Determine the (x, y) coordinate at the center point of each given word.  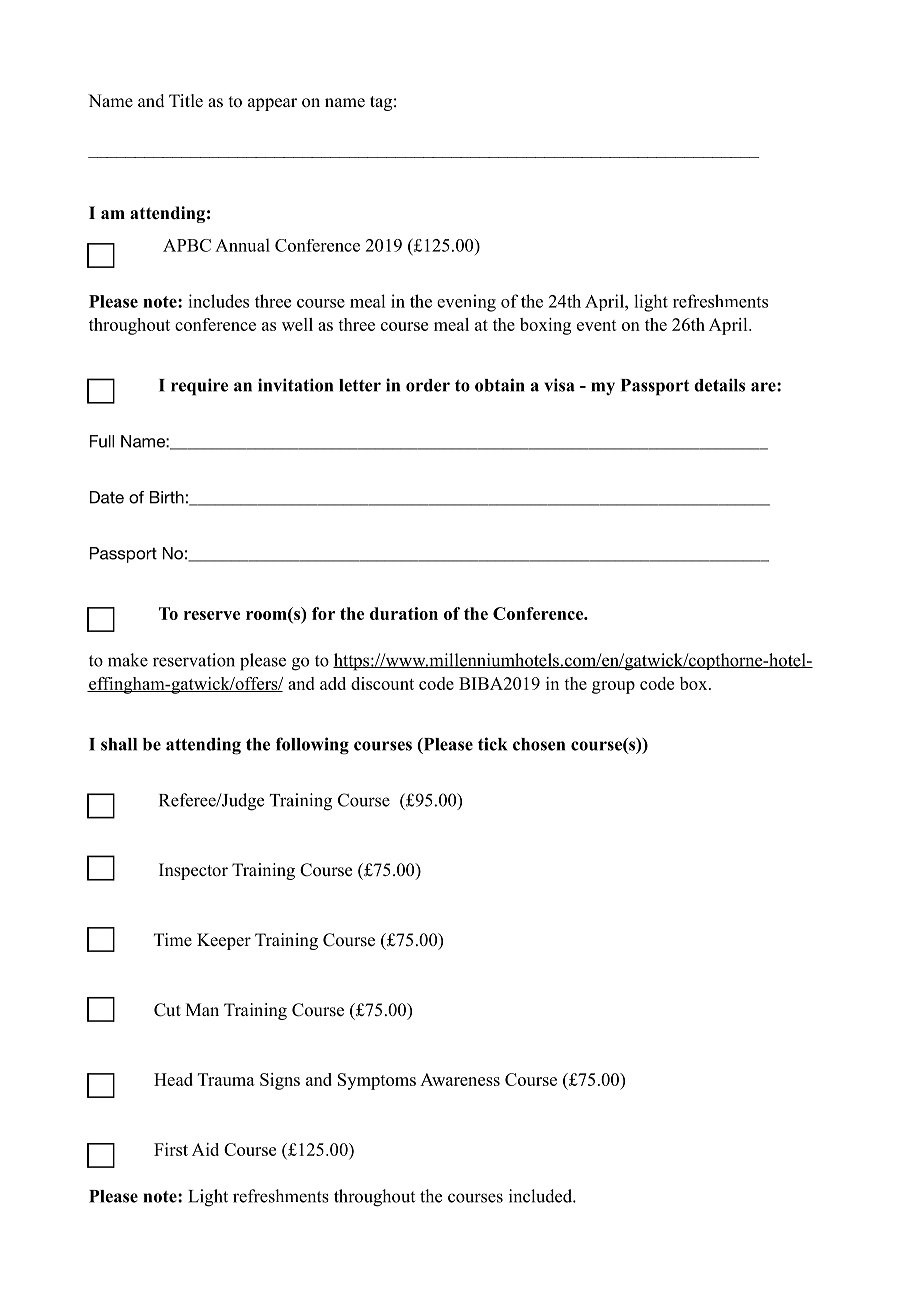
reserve (212, 615)
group (613, 687)
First (171, 1149)
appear (272, 104)
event (597, 325)
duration (404, 613)
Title (186, 101)
